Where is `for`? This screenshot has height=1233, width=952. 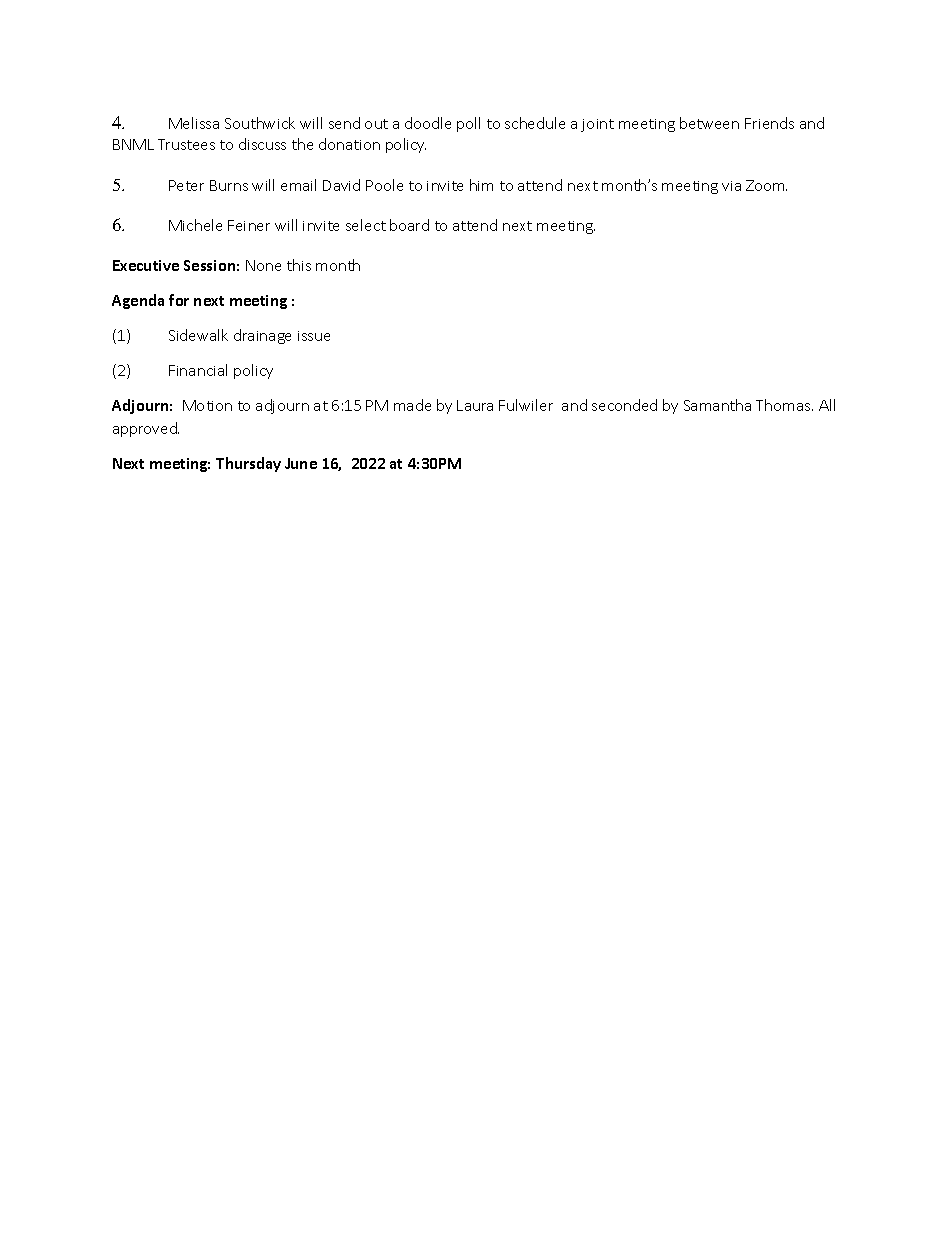
for is located at coordinates (179, 300).
